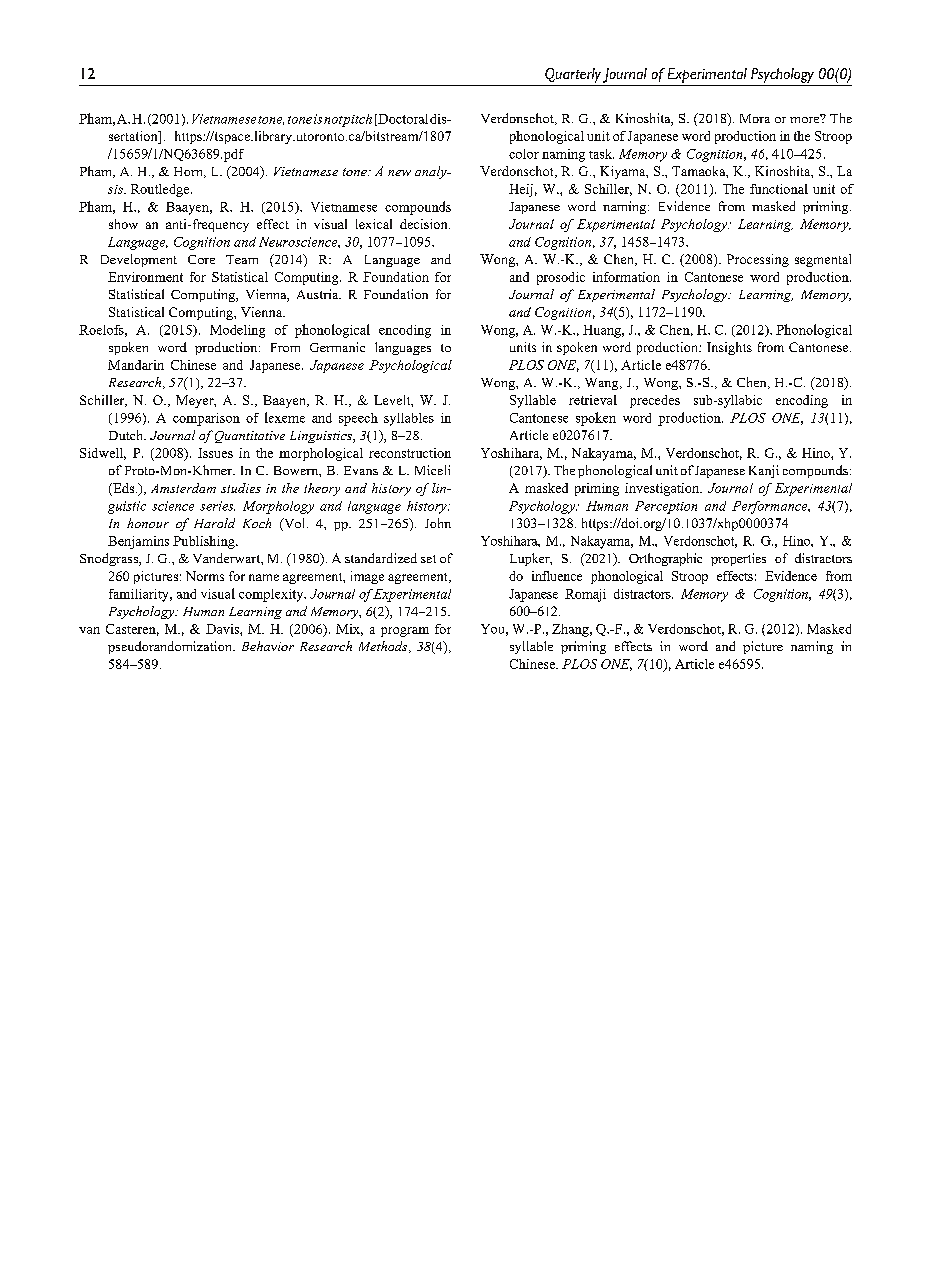  I want to click on John, so click(438, 523).
